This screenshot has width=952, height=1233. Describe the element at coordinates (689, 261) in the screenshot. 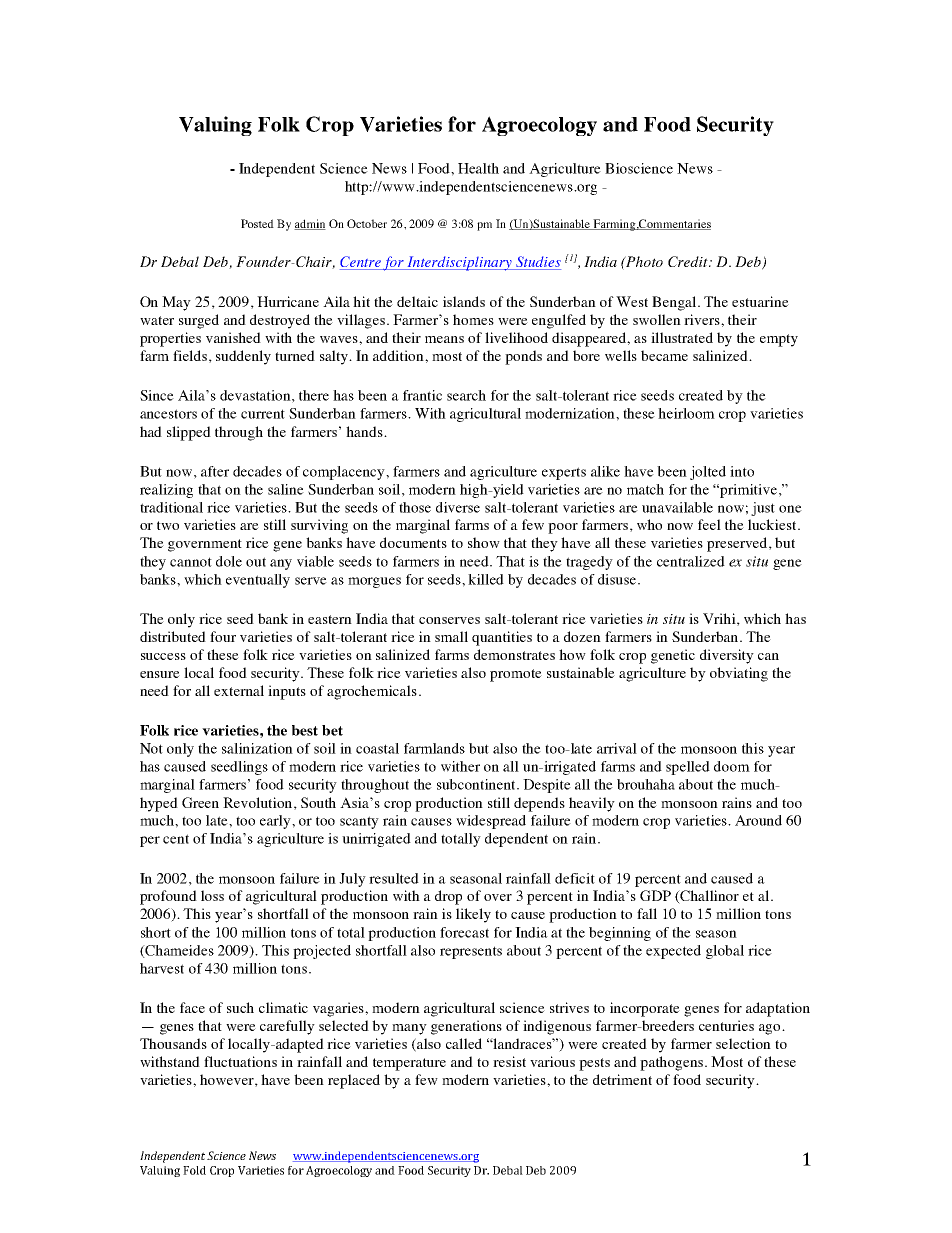

I see `Credit` at that location.
